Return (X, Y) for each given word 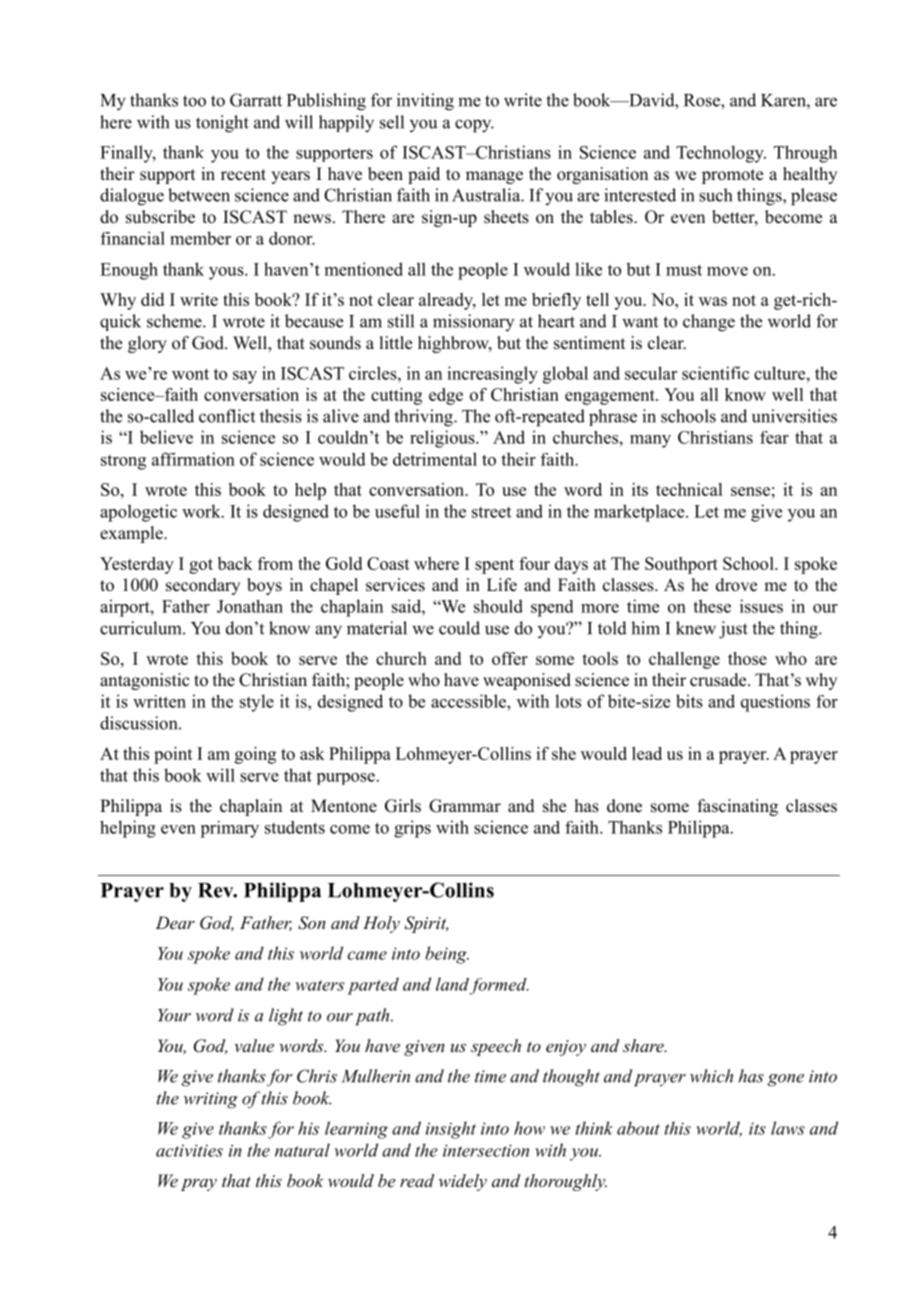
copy (474, 126)
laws (788, 1128)
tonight (222, 124)
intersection (486, 1150)
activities (189, 1150)
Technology (721, 154)
